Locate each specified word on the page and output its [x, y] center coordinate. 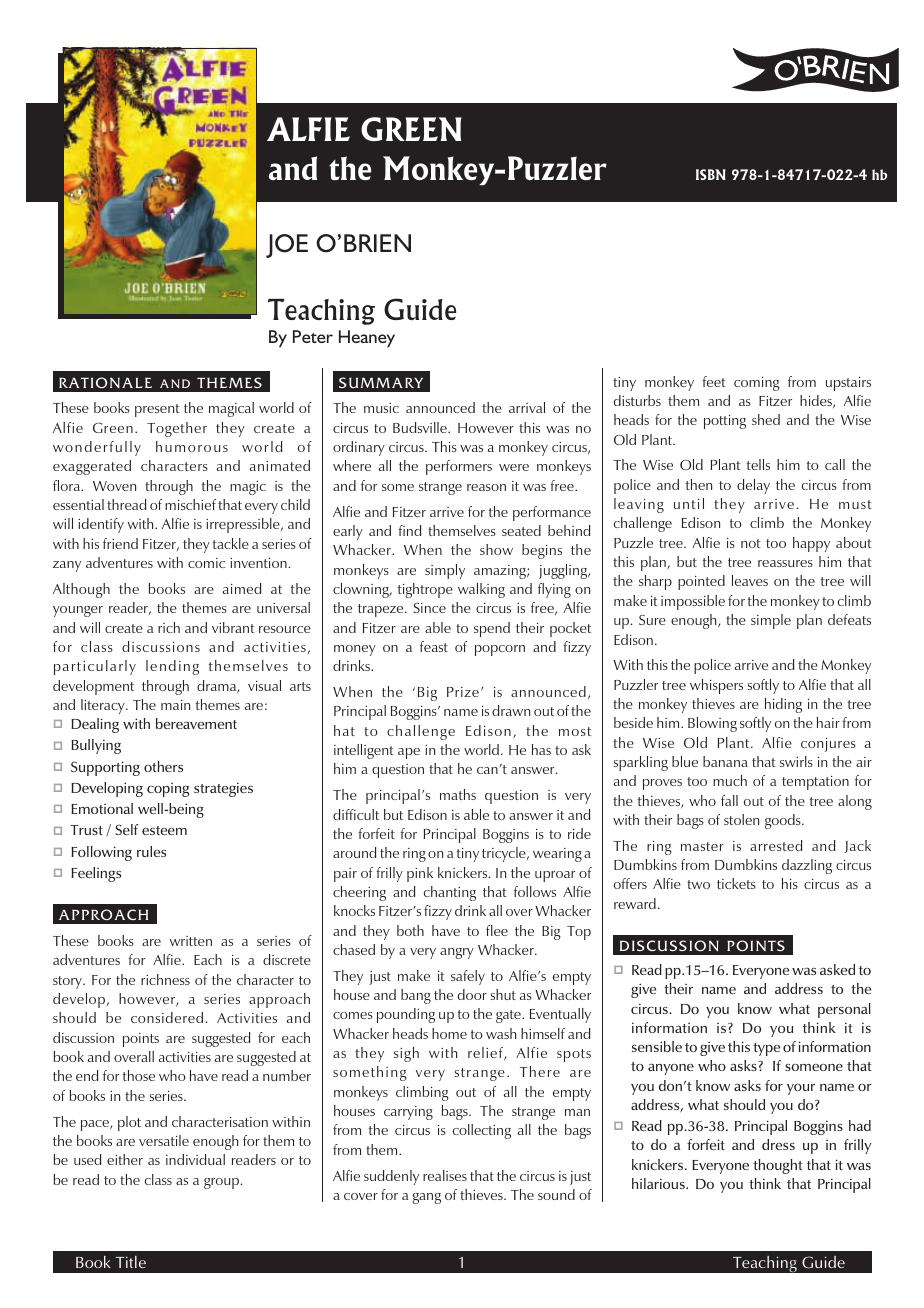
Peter [313, 336]
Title [131, 1262]
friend [120, 543]
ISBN [711, 174]
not [751, 543]
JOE [287, 246]
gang [426, 1198]
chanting [450, 893]
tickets [736, 883]
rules [151, 851]
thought [778, 1166]
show [496, 549]
